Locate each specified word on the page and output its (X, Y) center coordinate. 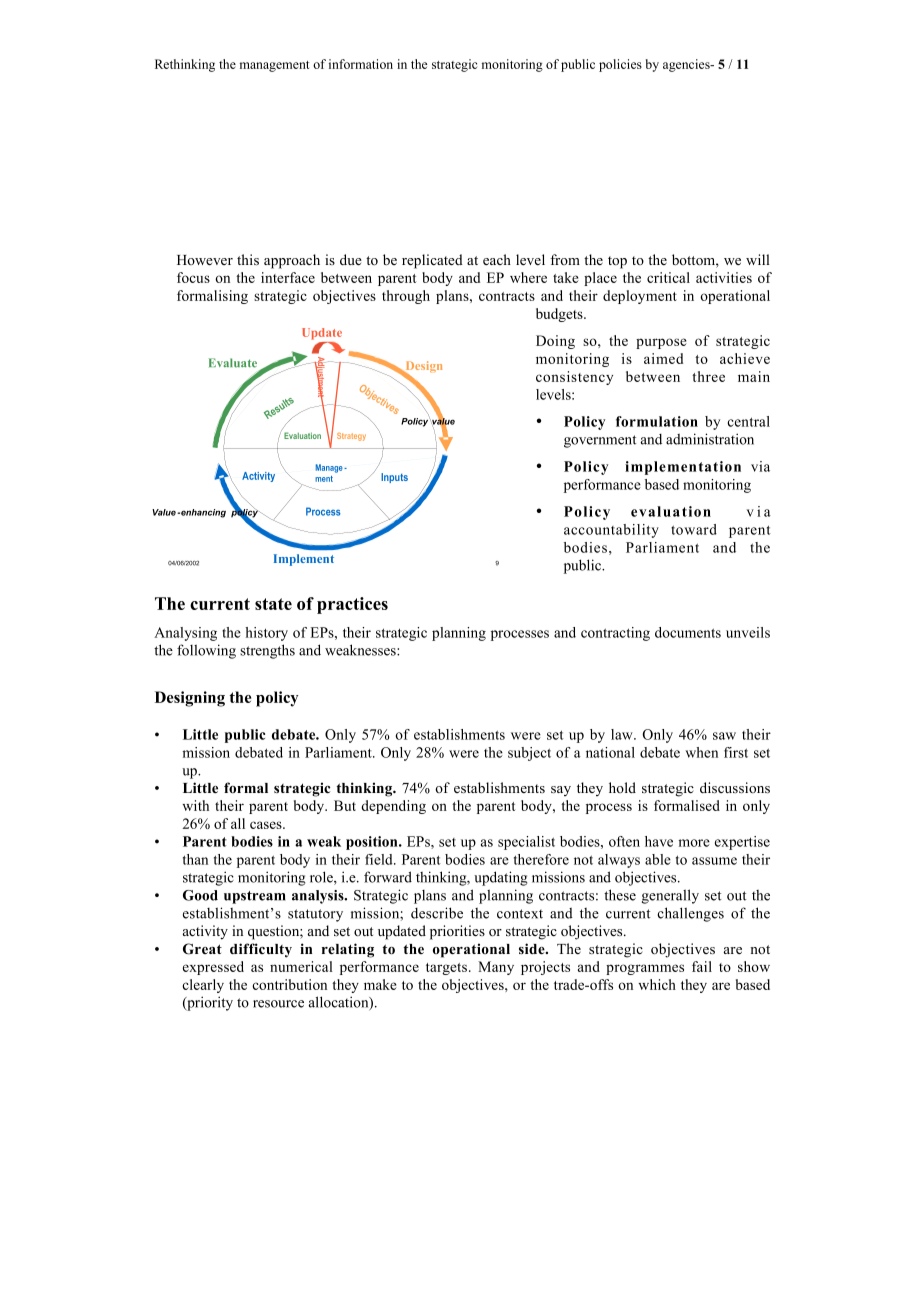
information (361, 64)
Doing (555, 342)
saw (724, 736)
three (708, 376)
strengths (267, 651)
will (758, 259)
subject (529, 754)
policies (620, 65)
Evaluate (233, 363)
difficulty (261, 950)
